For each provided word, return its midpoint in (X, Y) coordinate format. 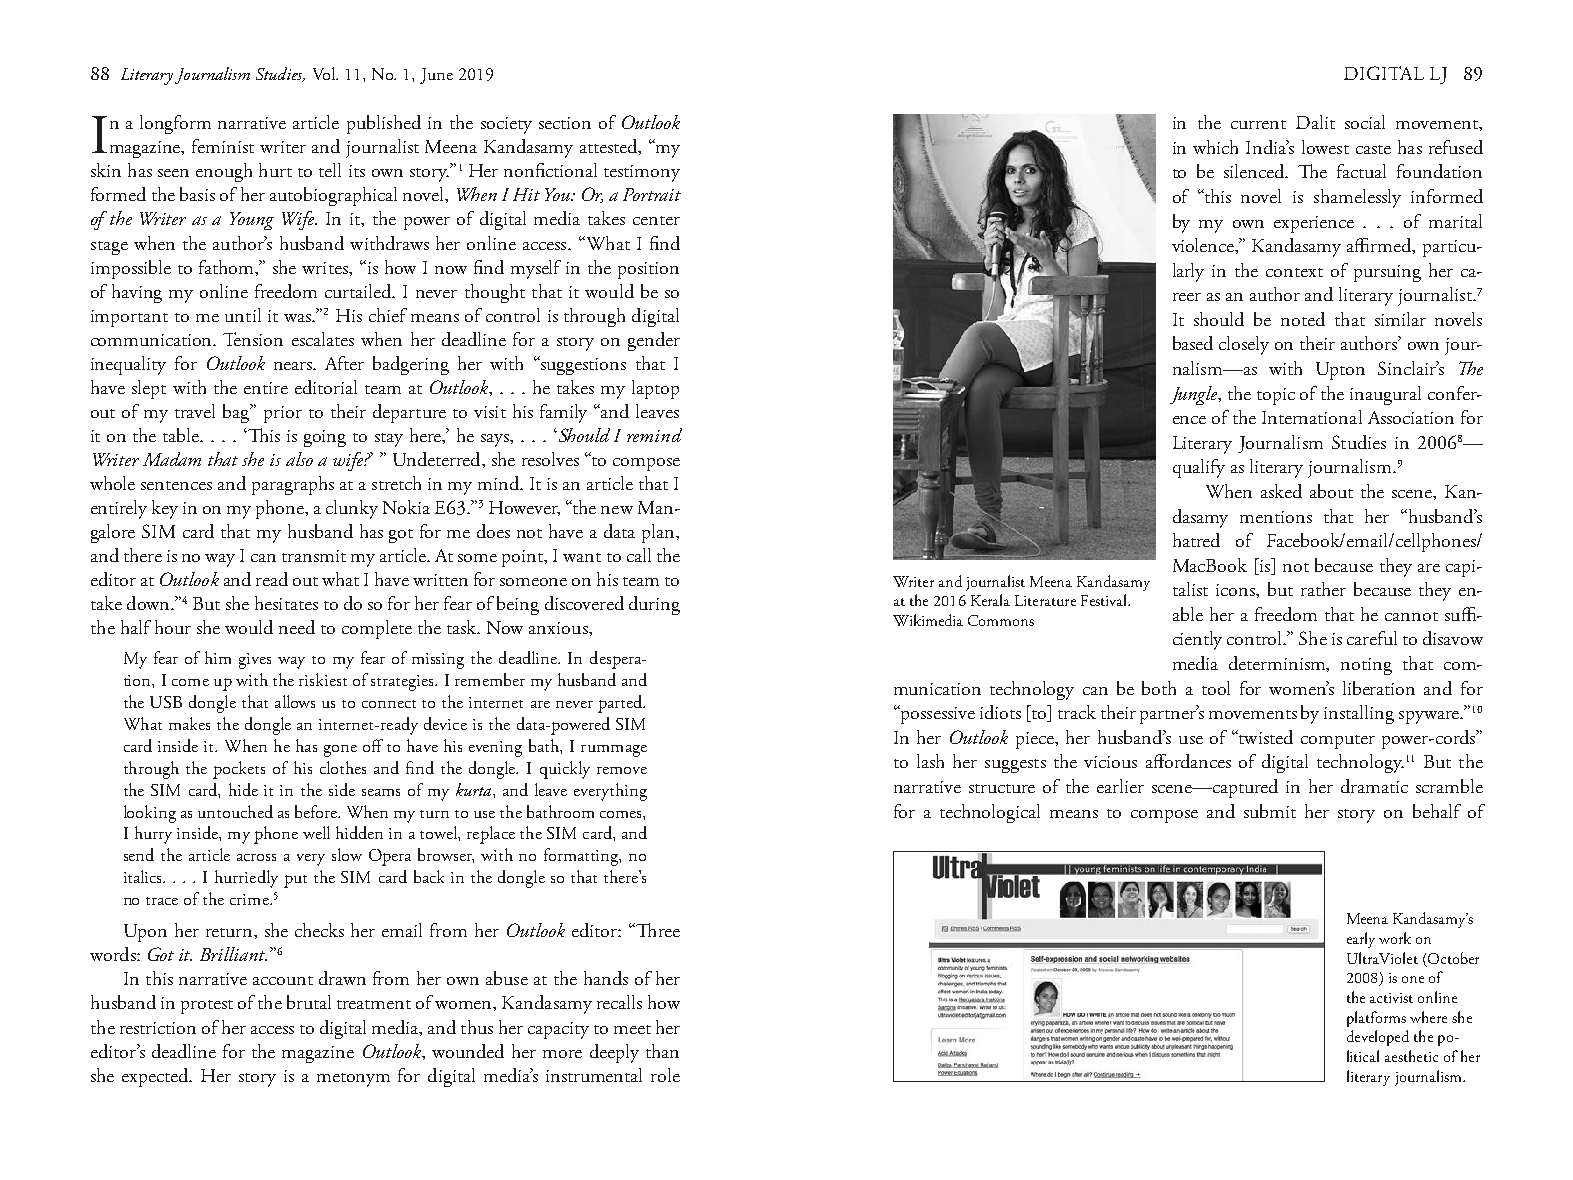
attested (610, 147)
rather (1323, 589)
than (662, 1051)
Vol (325, 73)
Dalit (1315, 122)
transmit (314, 556)
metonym (353, 1080)
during (654, 605)
